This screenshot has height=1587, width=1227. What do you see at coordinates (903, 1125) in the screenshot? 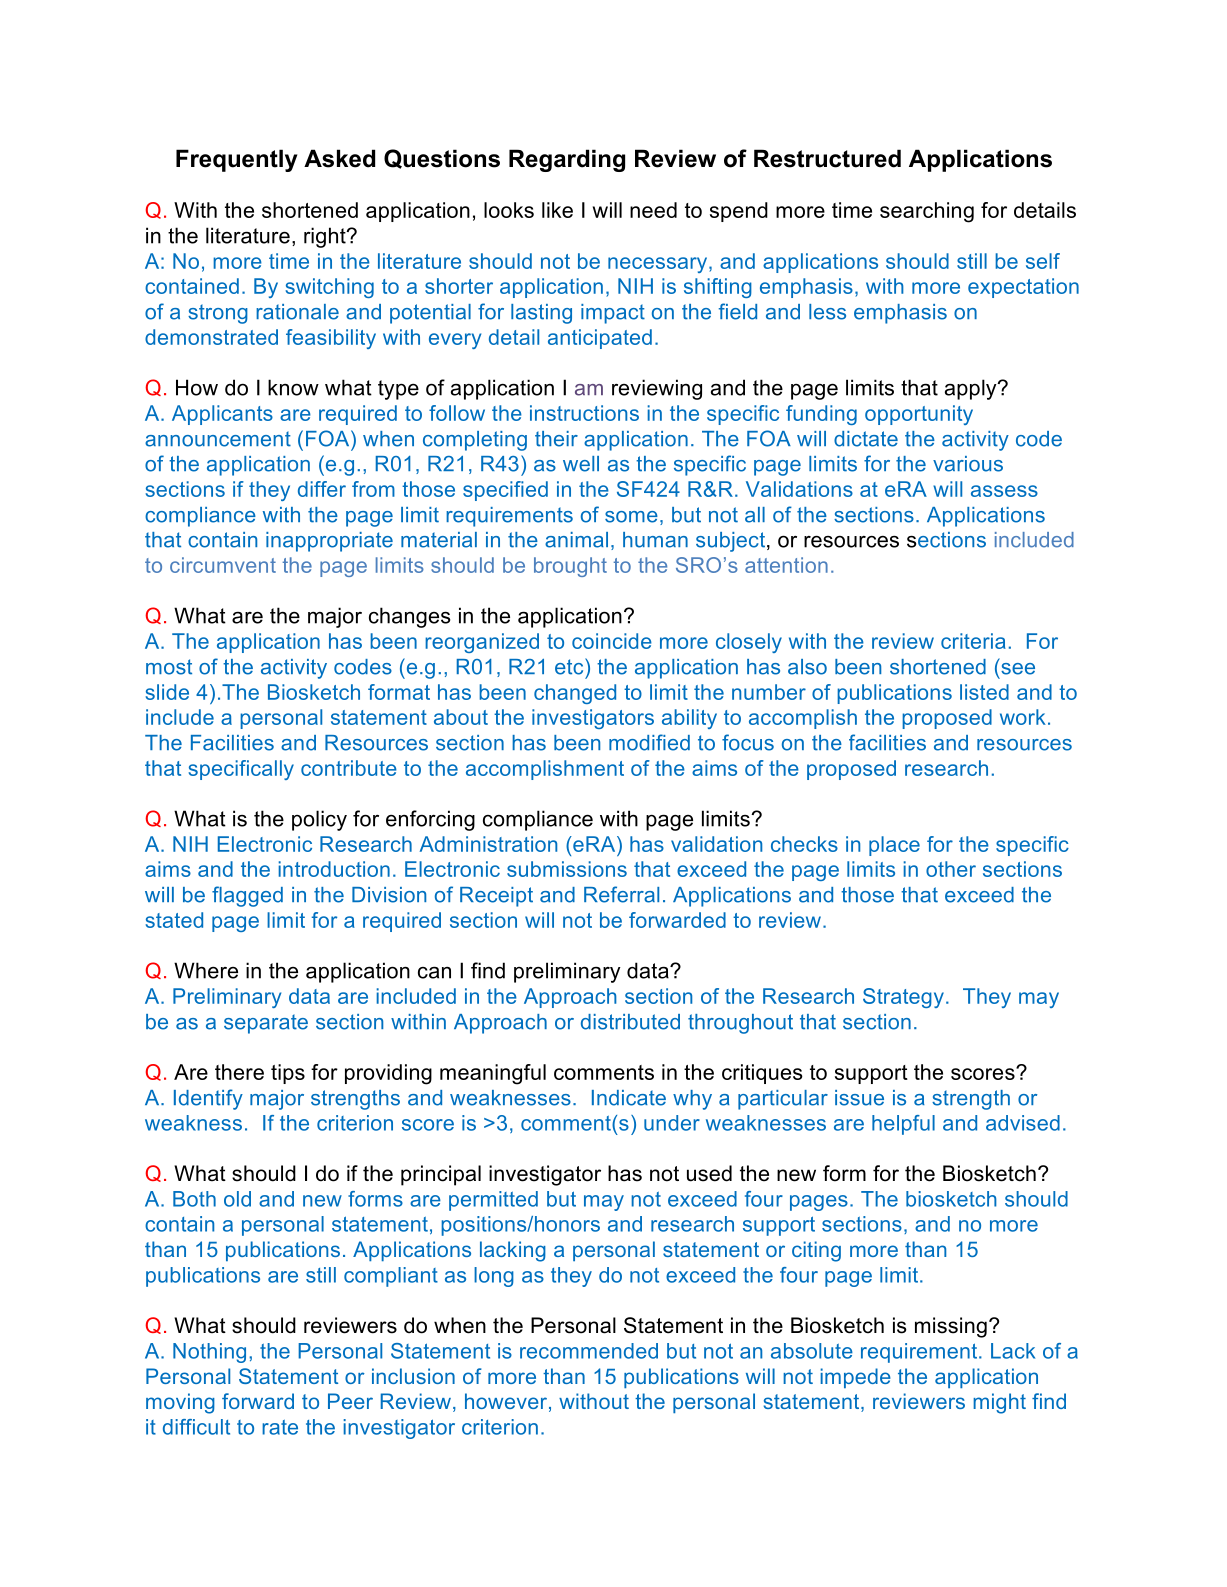
I see `helpful` at bounding box center [903, 1125].
